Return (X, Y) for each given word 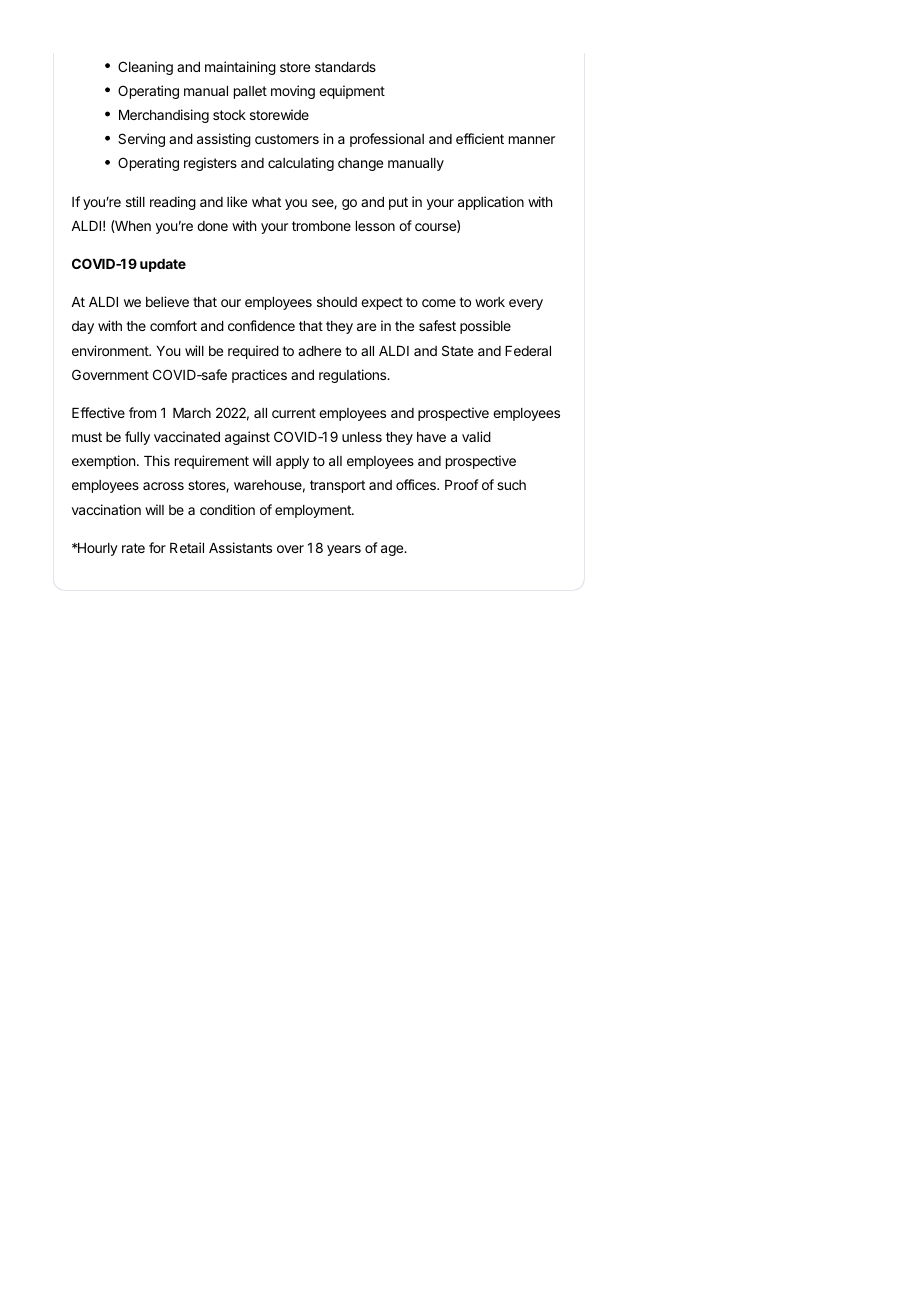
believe (167, 301)
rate (133, 548)
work (490, 302)
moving (293, 92)
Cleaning (145, 68)
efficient (480, 138)
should (337, 302)
